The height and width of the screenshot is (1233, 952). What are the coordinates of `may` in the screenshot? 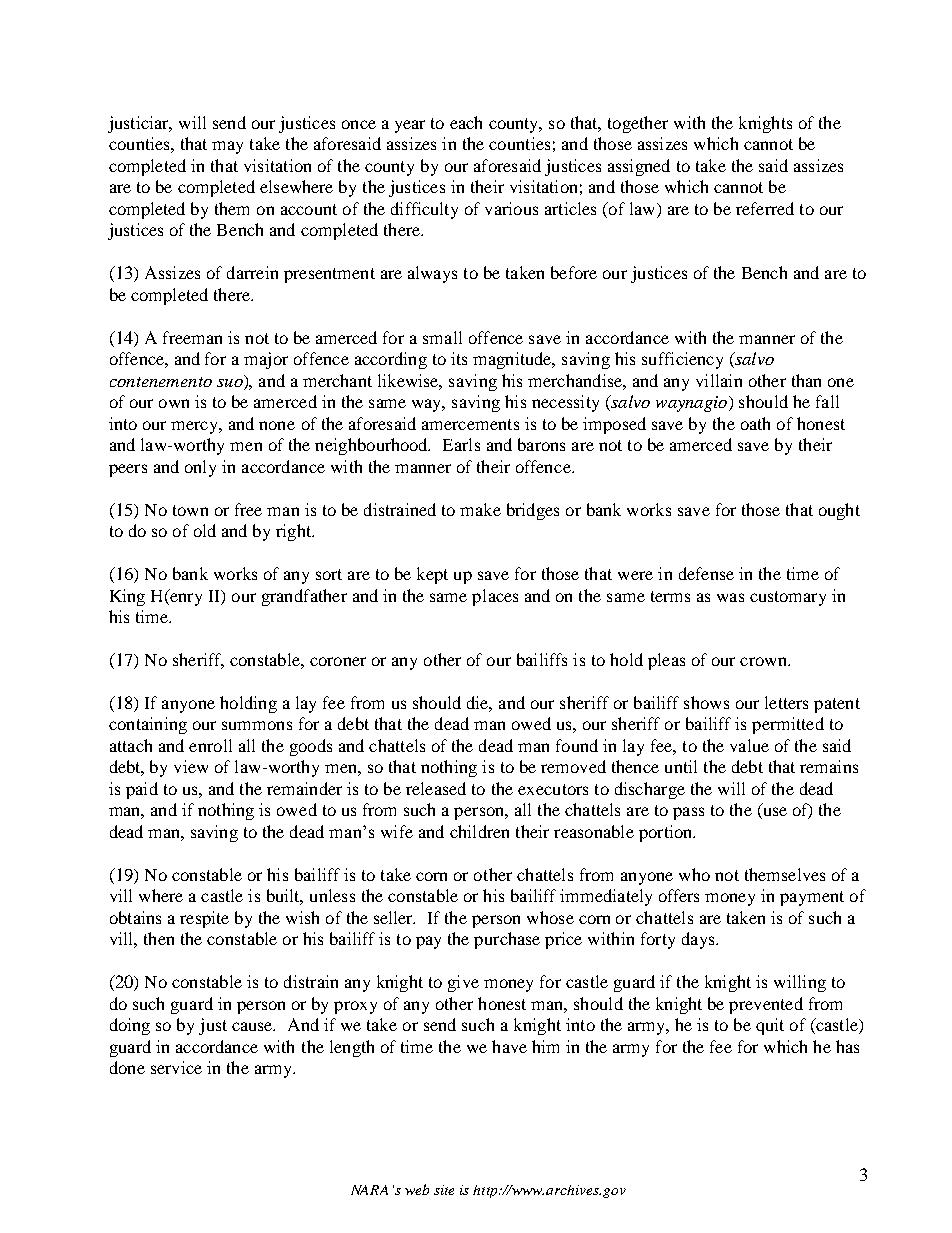 It's located at (227, 147).
